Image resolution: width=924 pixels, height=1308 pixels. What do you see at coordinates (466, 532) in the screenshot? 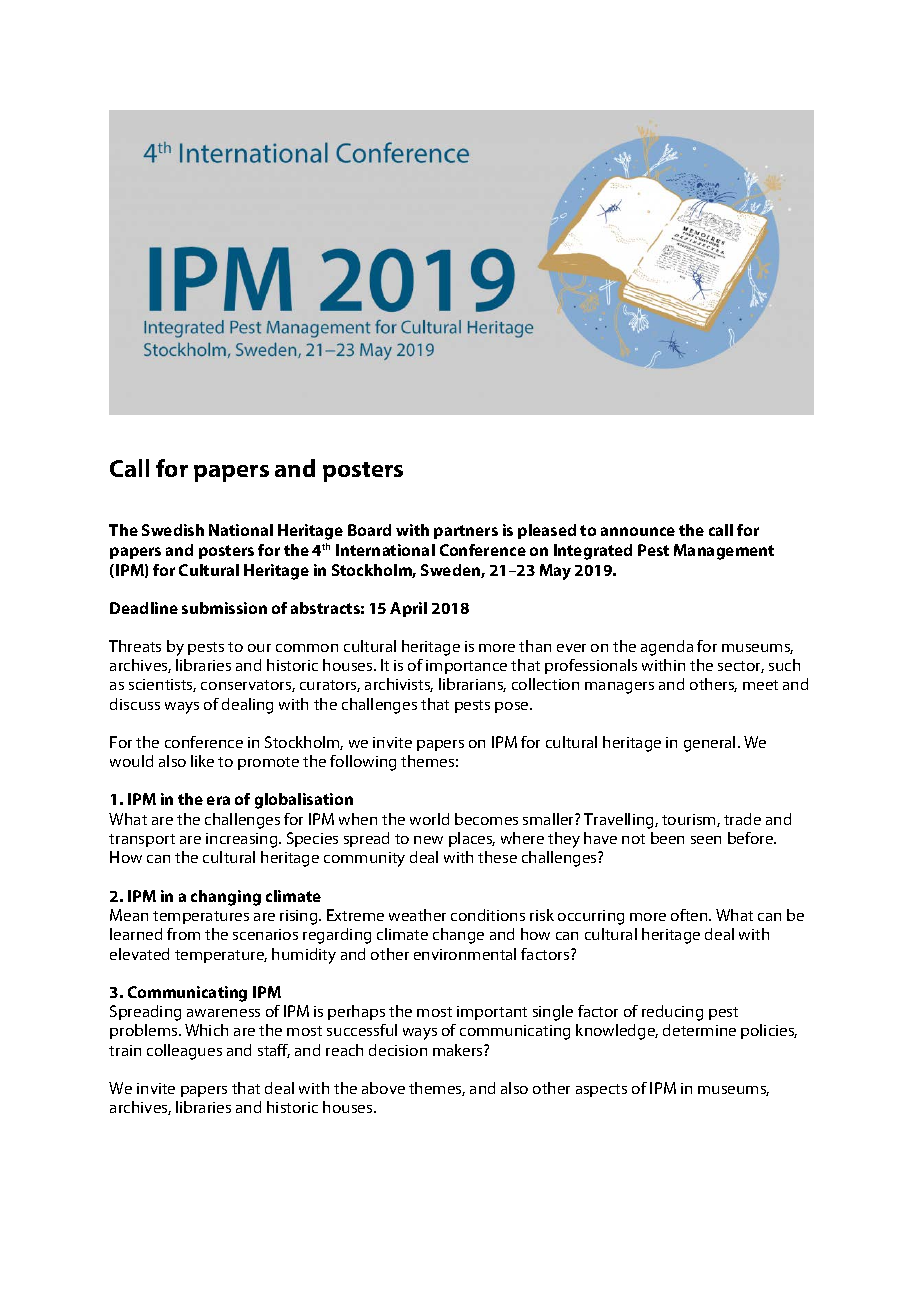
I see `partners` at bounding box center [466, 532].
